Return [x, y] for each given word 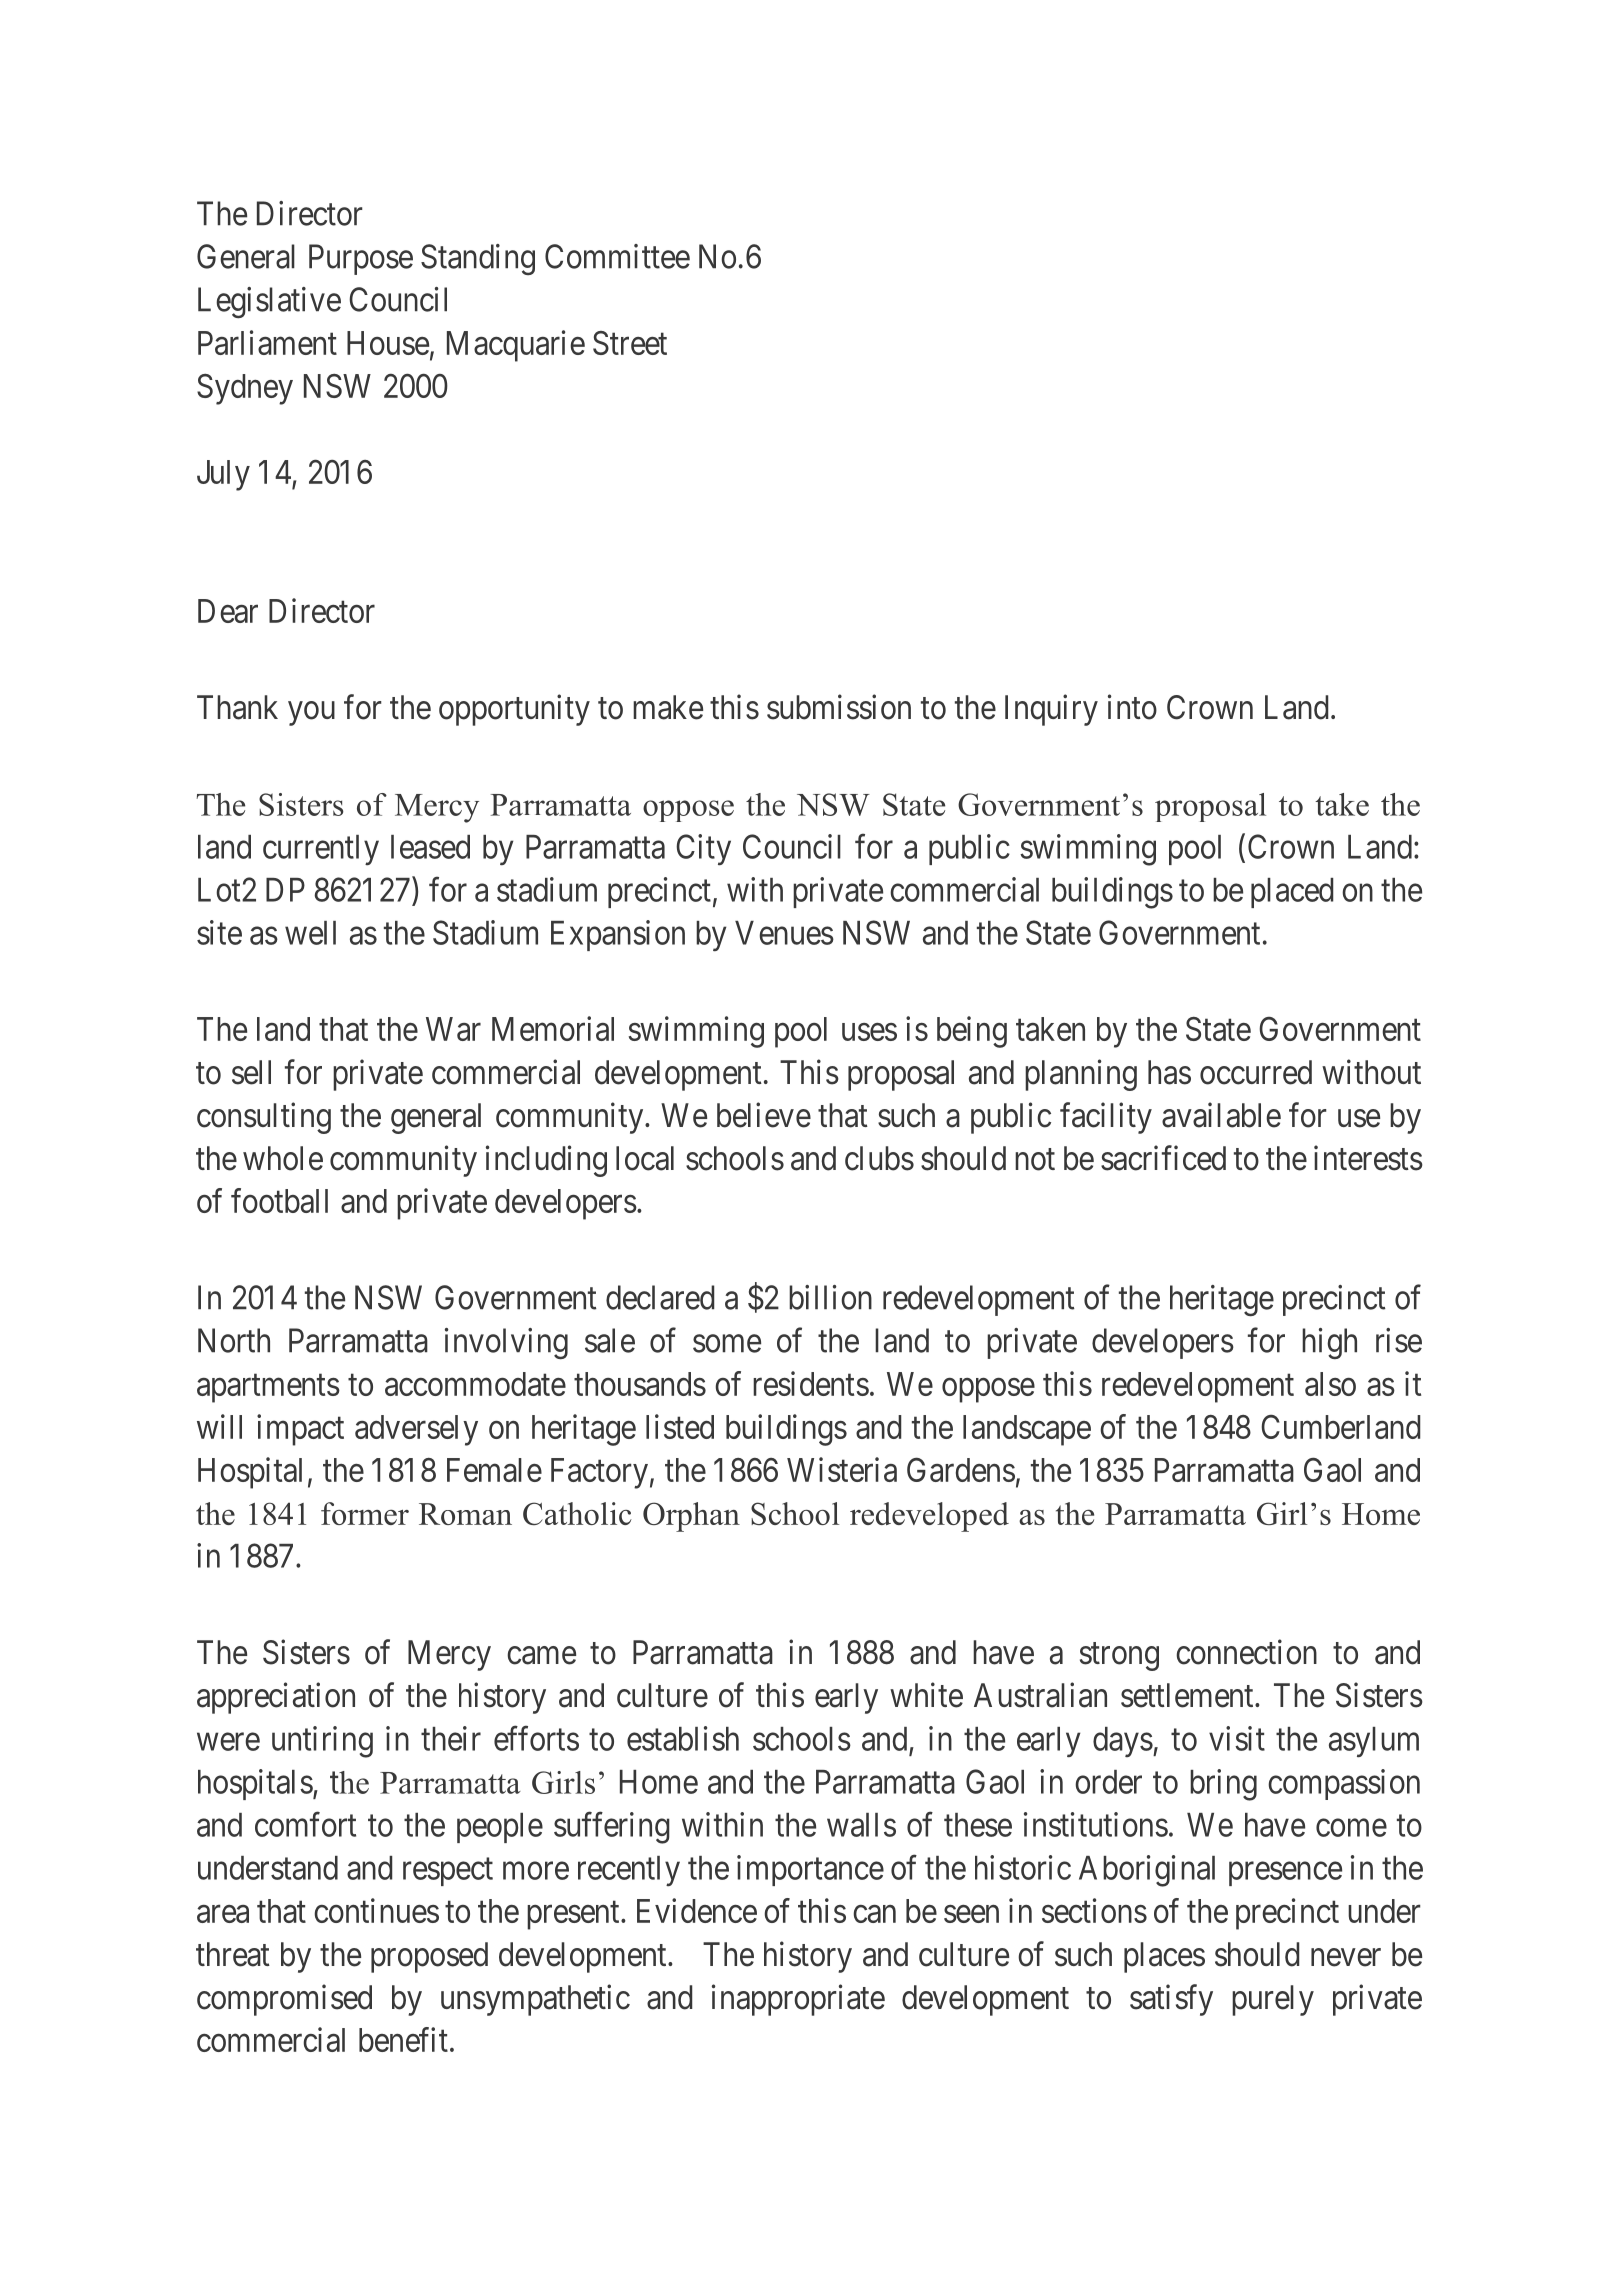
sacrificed [1163, 1158]
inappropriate [798, 2000]
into [1132, 707]
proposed [429, 1957]
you [311, 713]
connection [1246, 1652]
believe [764, 1115]
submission [839, 707]
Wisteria [842, 1469]
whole [283, 1158]
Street [630, 343]
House [388, 343]
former [365, 1513]
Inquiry [1051, 710]
